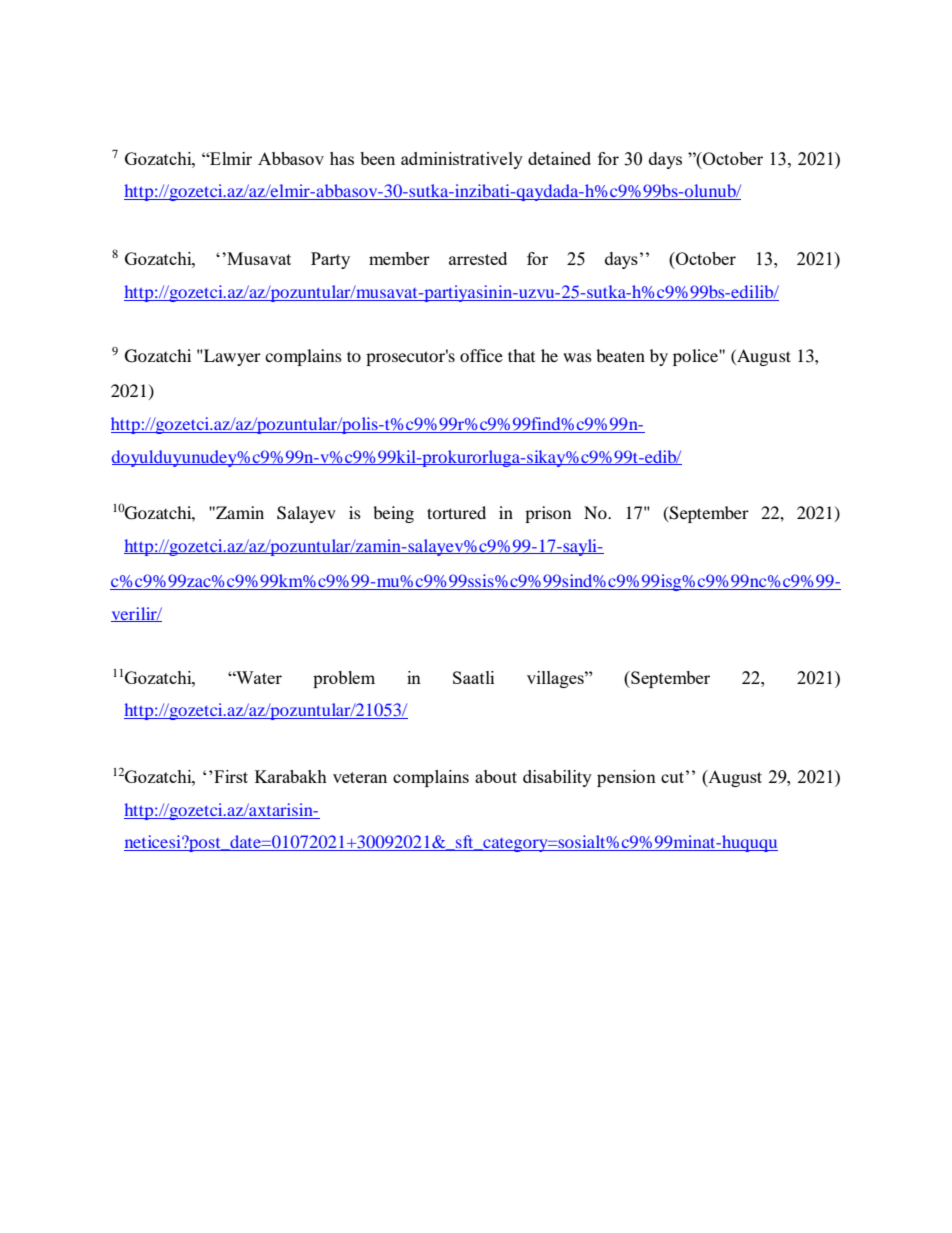 This page has height=1233, width=952. What do you see at coordinates (456, 512) in the page?
I see `tortured` at bounding box center [456, 512].
